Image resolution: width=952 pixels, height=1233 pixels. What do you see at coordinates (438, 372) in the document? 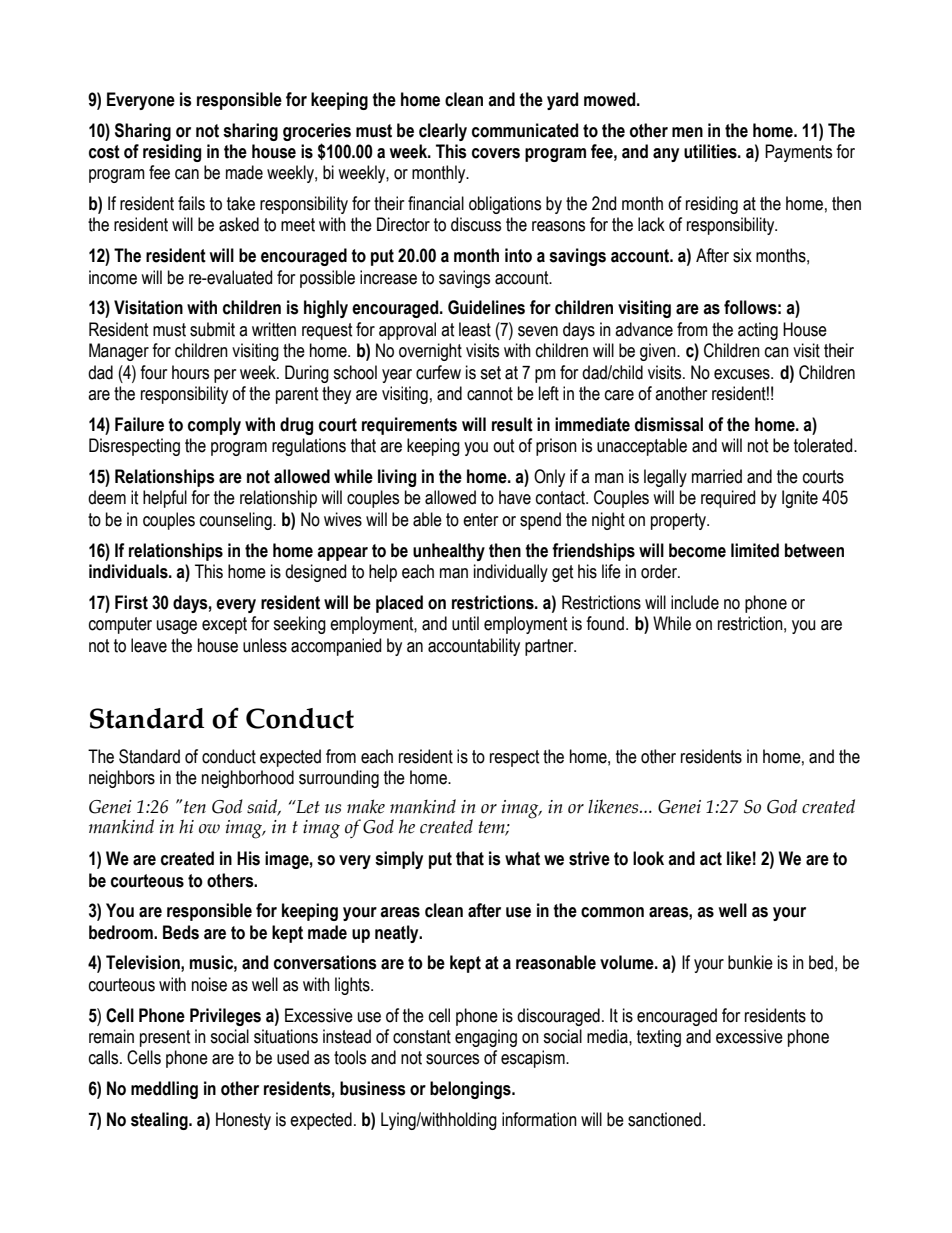
I see `curfew` at bounding box center [438, 372].
